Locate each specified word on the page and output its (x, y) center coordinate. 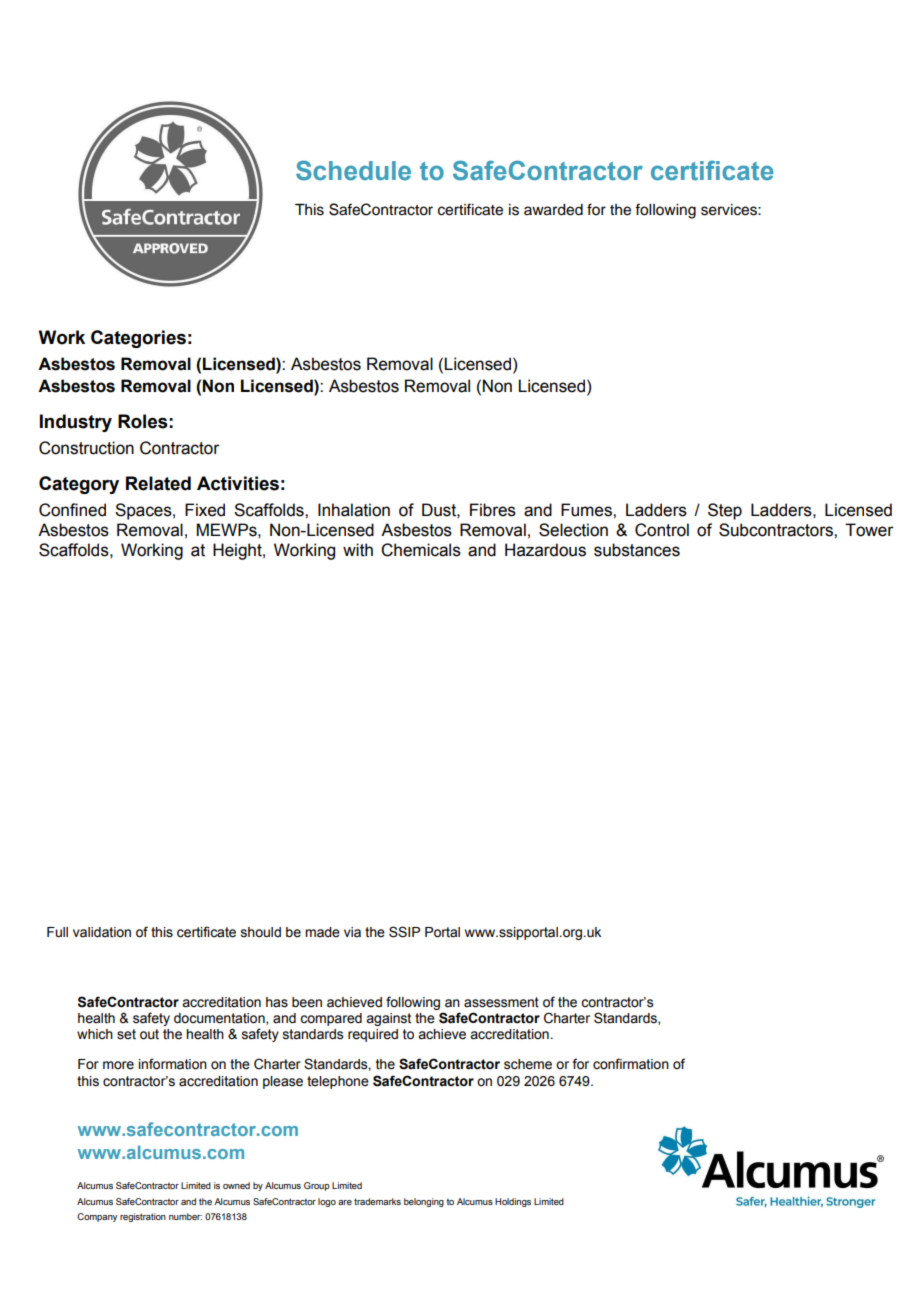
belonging (424, 1202)
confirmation (631, 1064)
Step (725, 511)
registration (143, 1217)
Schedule (353, 170)
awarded (553, 210)
